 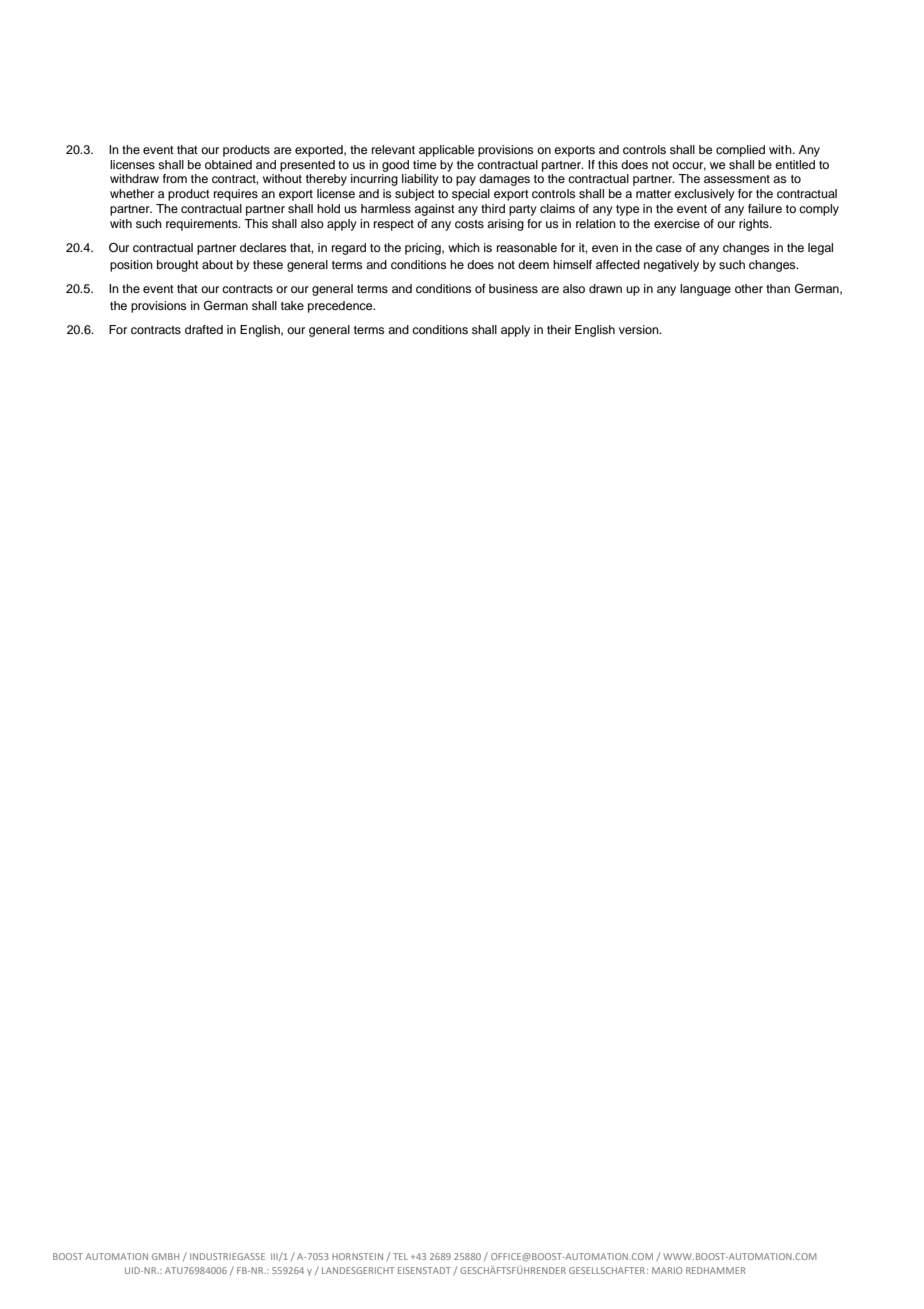 What do you see at coordinates (705, 290) in the screenshot?
I see `language` at bounding box center [705, 290].
